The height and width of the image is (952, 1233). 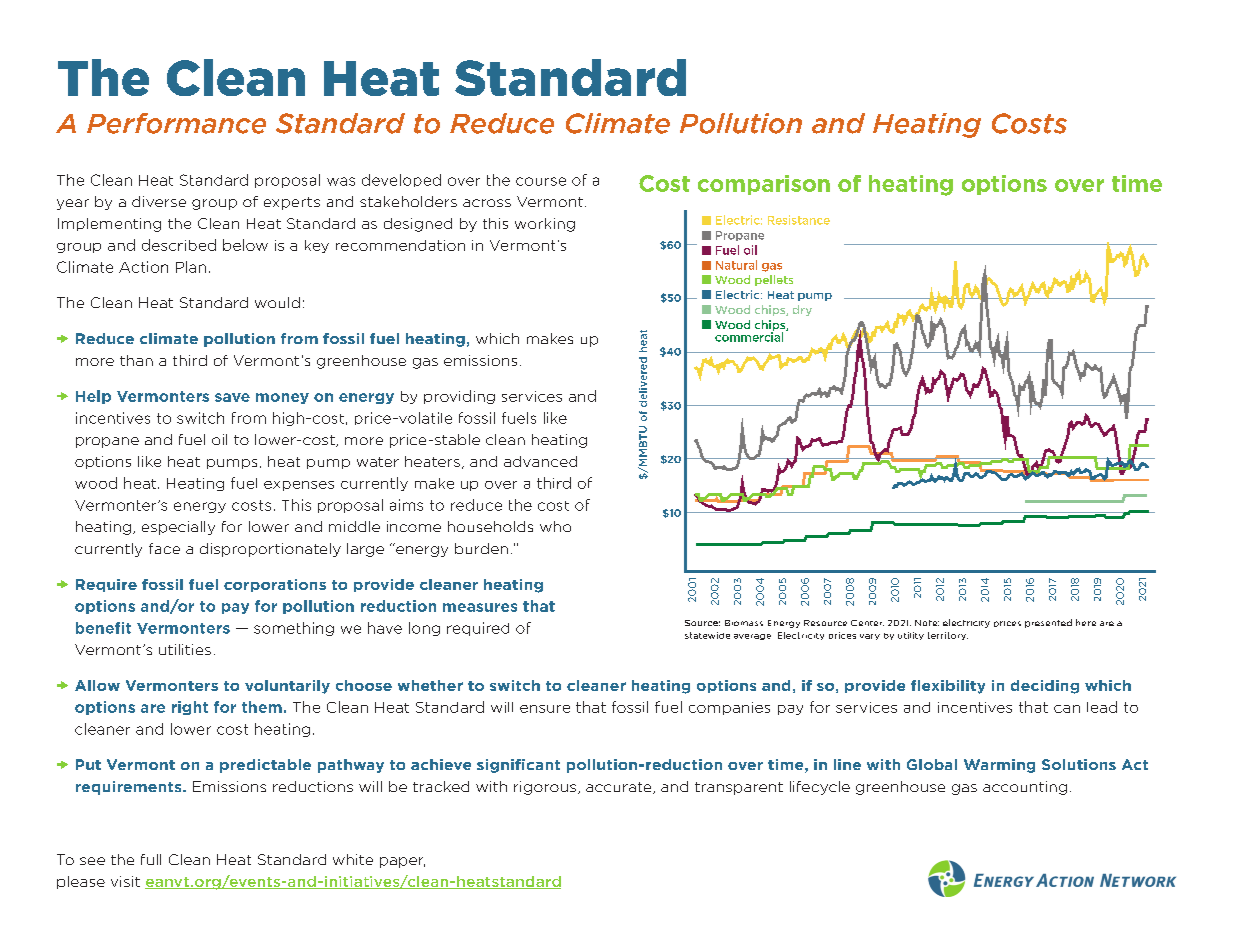 I want to click on Performance, so click(x=176, y=123).
